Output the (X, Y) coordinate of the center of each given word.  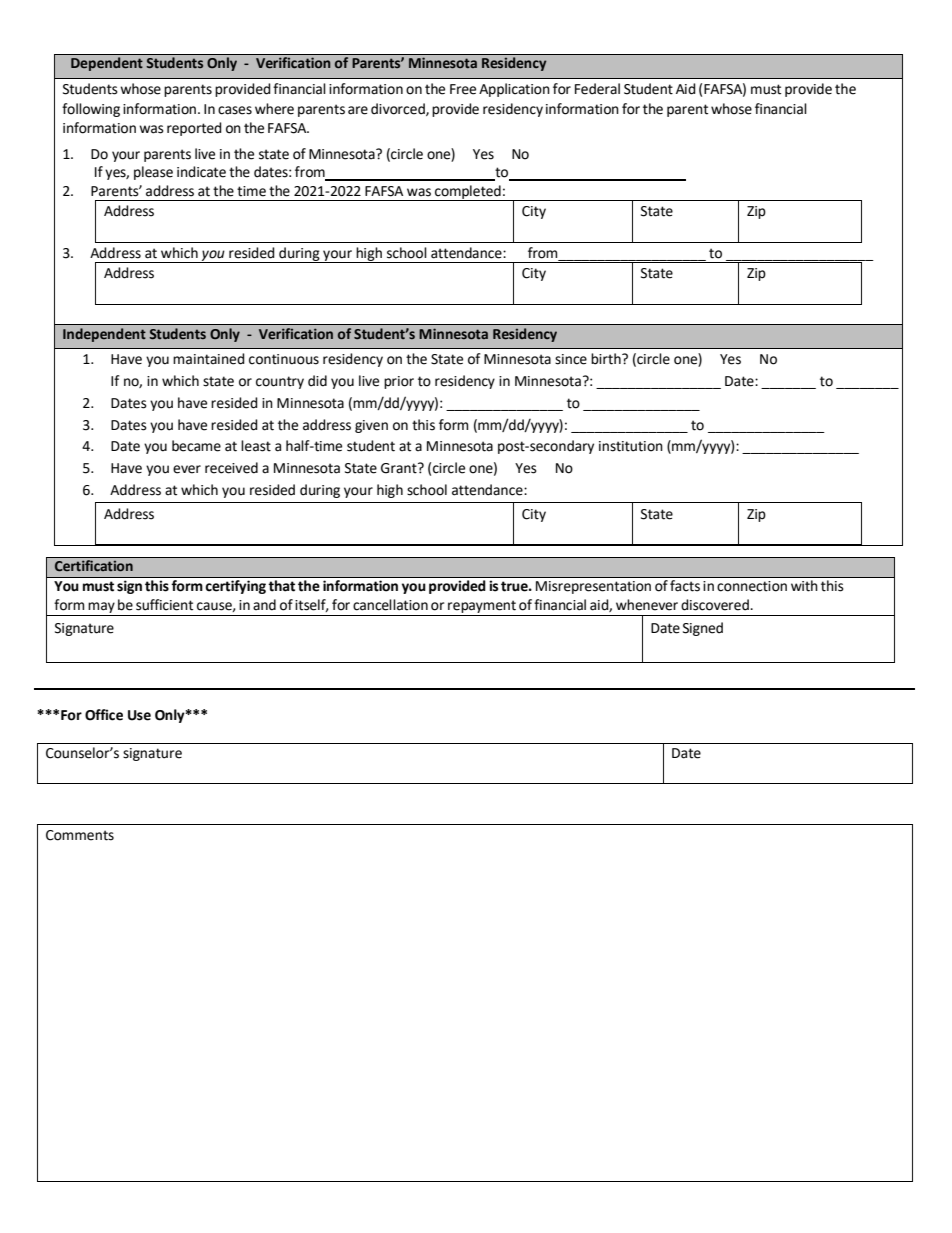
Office (104, 715)
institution (631, 446)
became (196, 446)
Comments (80, 835)
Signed (703, 629)
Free (463, 89)
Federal (597, 89)
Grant (400, 468)
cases (235, 110)
